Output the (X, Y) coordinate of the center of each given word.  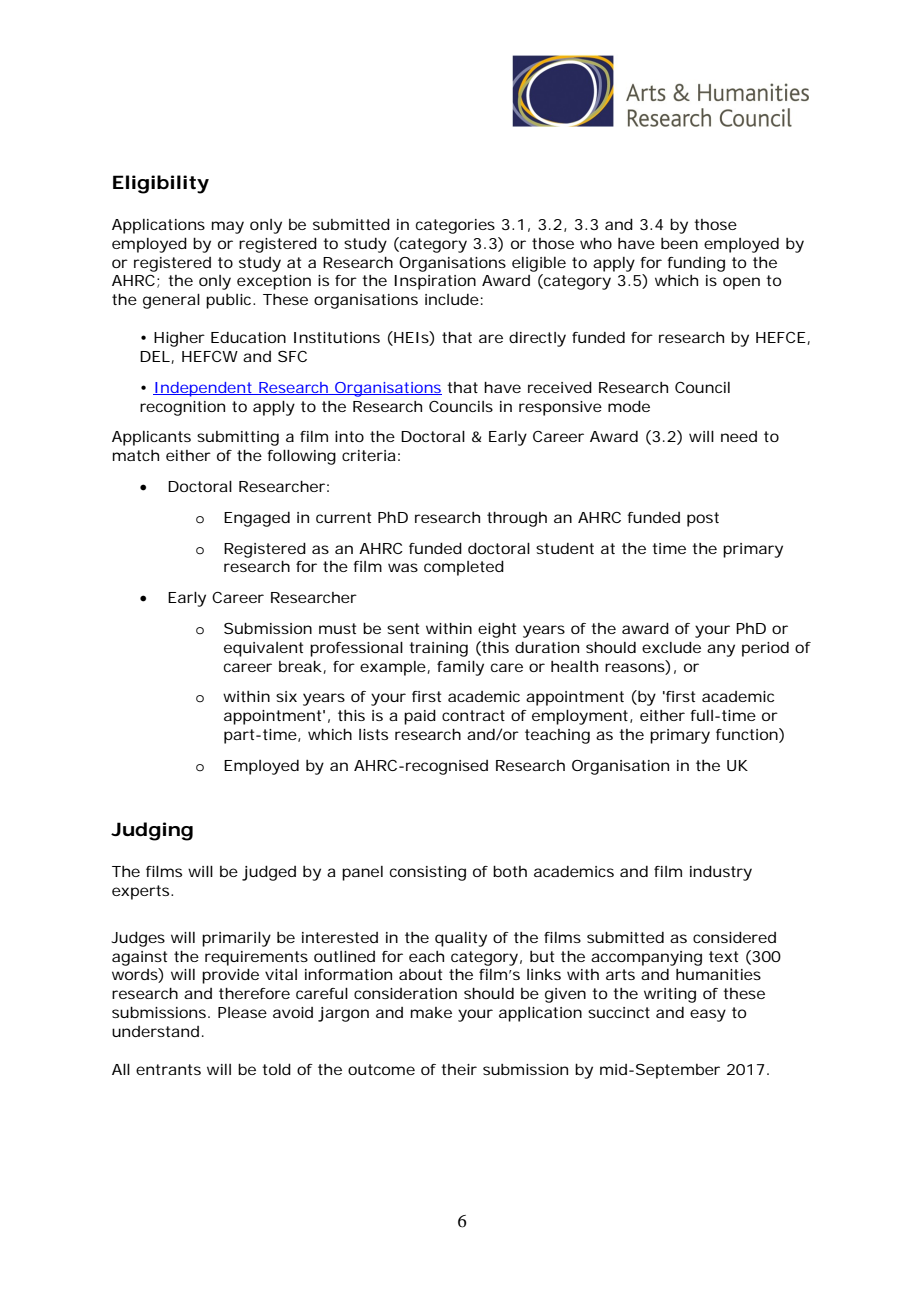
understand (155, 1031)
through (517, 519)
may (228, 227)
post (703, 519)
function (748, 735)
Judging (152, 831)
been (679, 243)
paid (420, 717)
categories (455, 226)
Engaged (257, 519)
